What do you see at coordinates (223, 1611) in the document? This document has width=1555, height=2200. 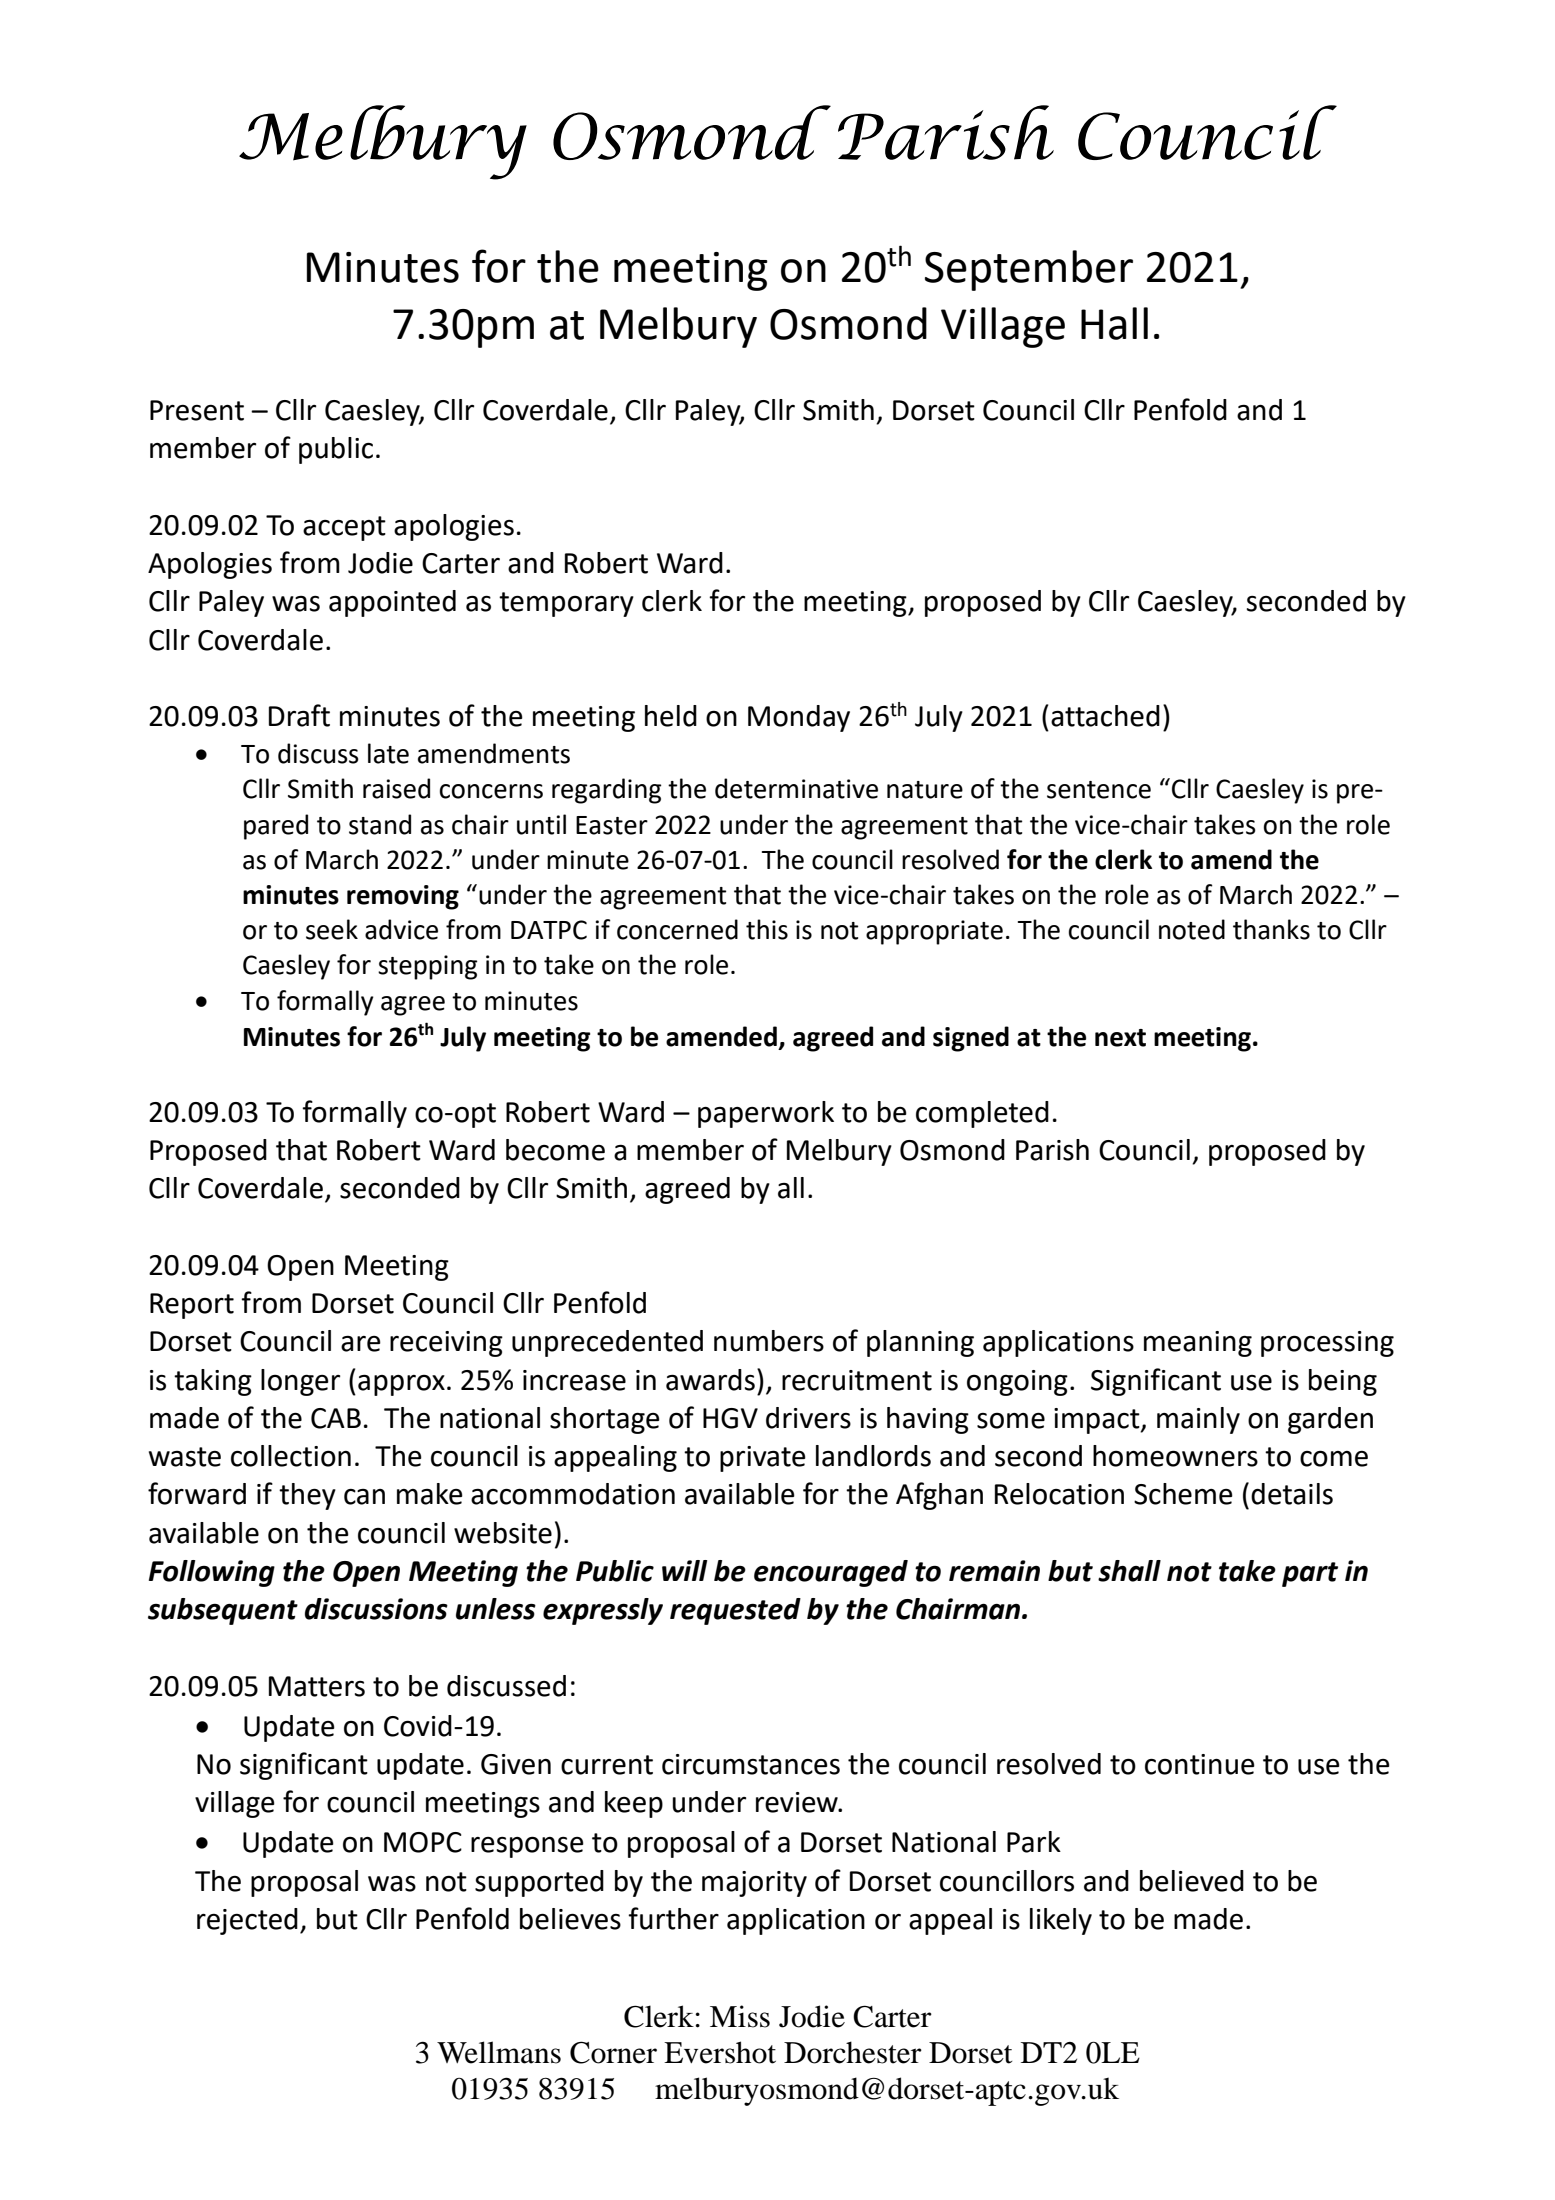 I see `subsequent` at bounding box center [223, 1611].
